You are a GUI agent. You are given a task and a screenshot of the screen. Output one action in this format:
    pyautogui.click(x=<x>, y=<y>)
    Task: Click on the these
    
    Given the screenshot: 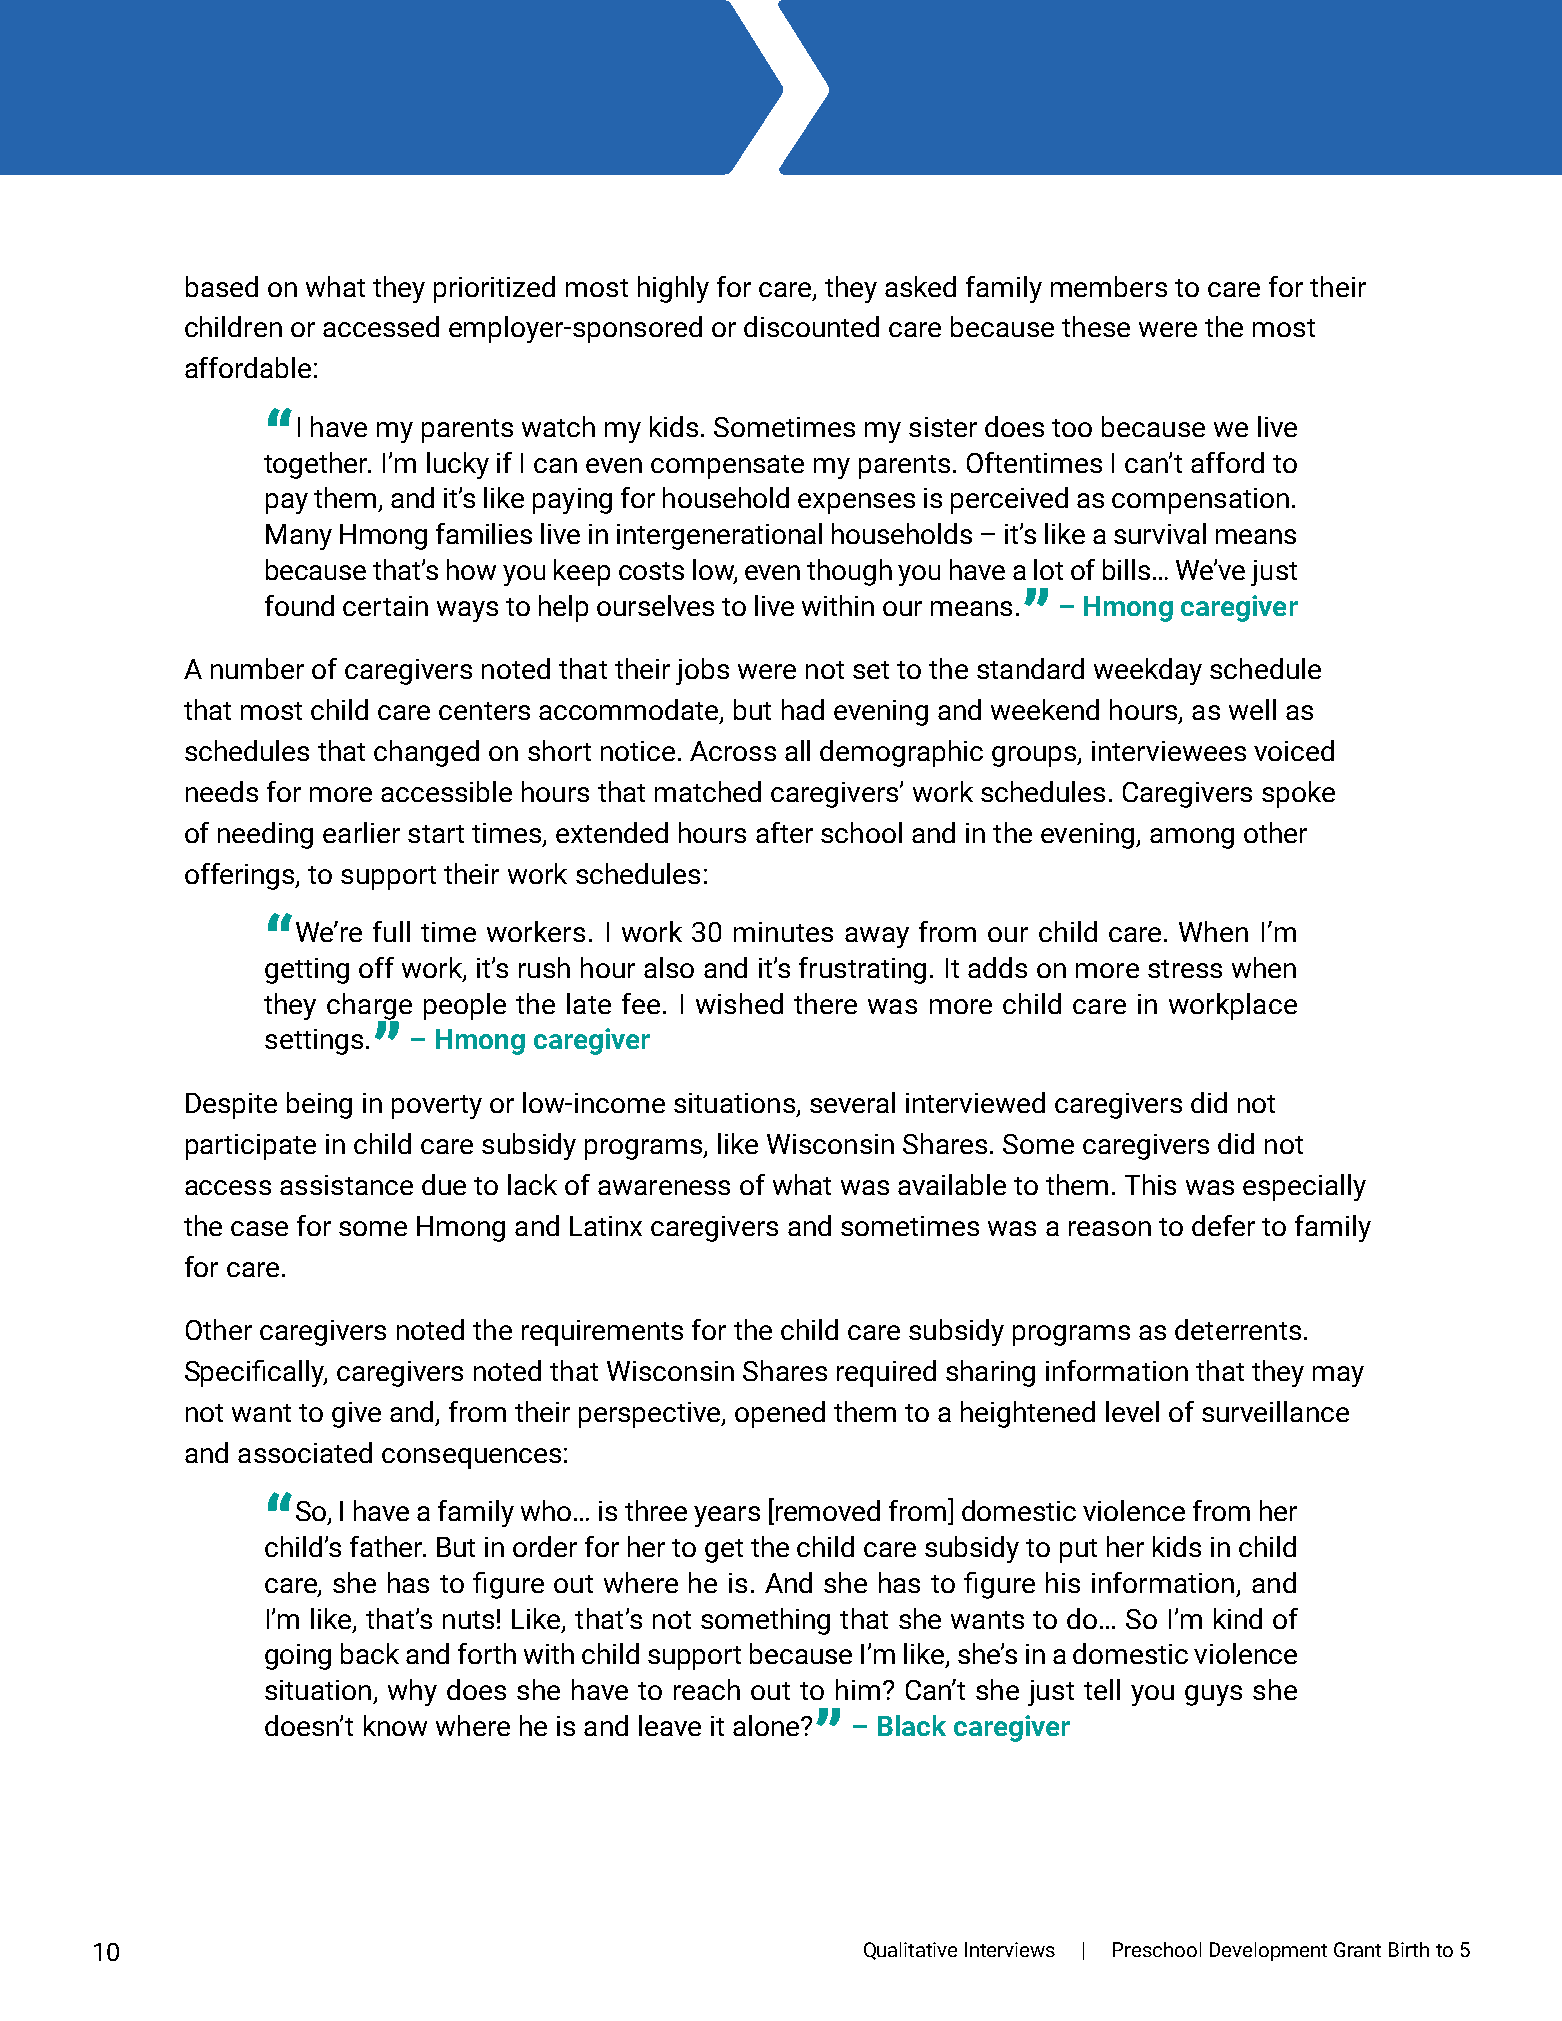 What is the action you would take?
    pyautogui.click(x=1096, y=326)
